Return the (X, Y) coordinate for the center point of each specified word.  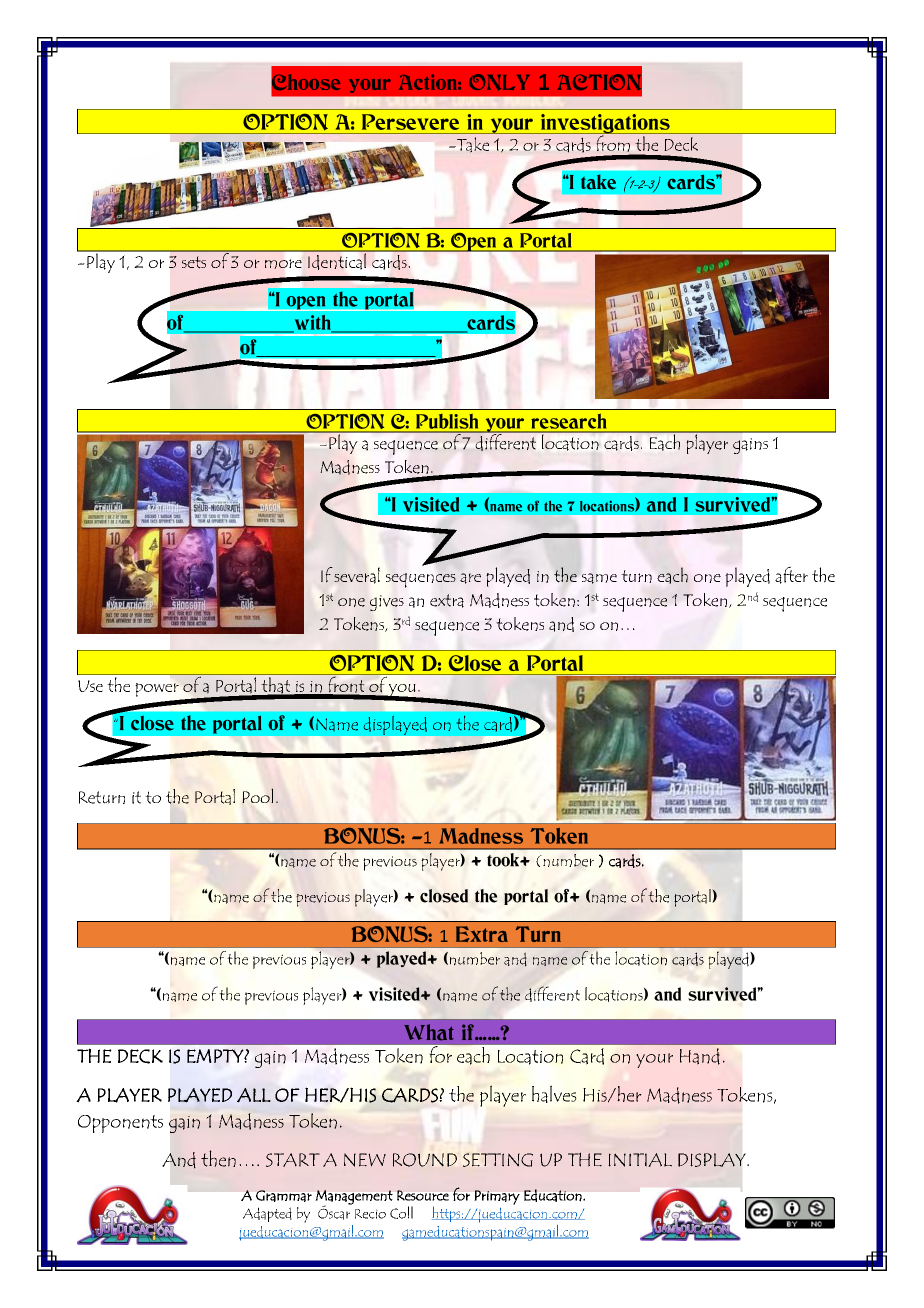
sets (194, 262)
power (157, 690)
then (218, 1158)
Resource (423, 1195)
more (283, 264)
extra (447, 601)
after (791, 575)
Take (472, 145)
